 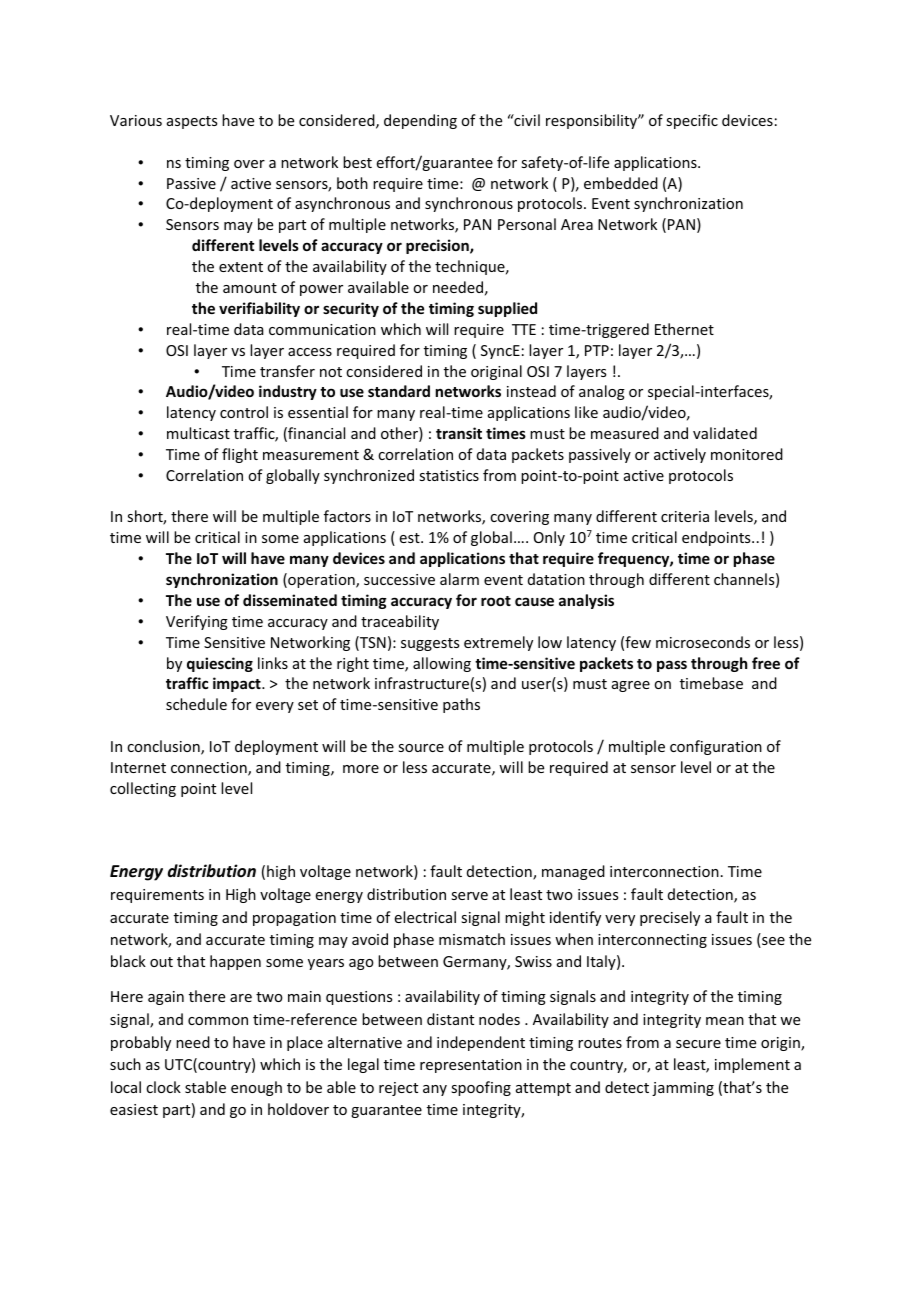 What do you see at coordinates (163, 1087) in the screenshot?
I see `clock` at bounding box center [163, 1087].
